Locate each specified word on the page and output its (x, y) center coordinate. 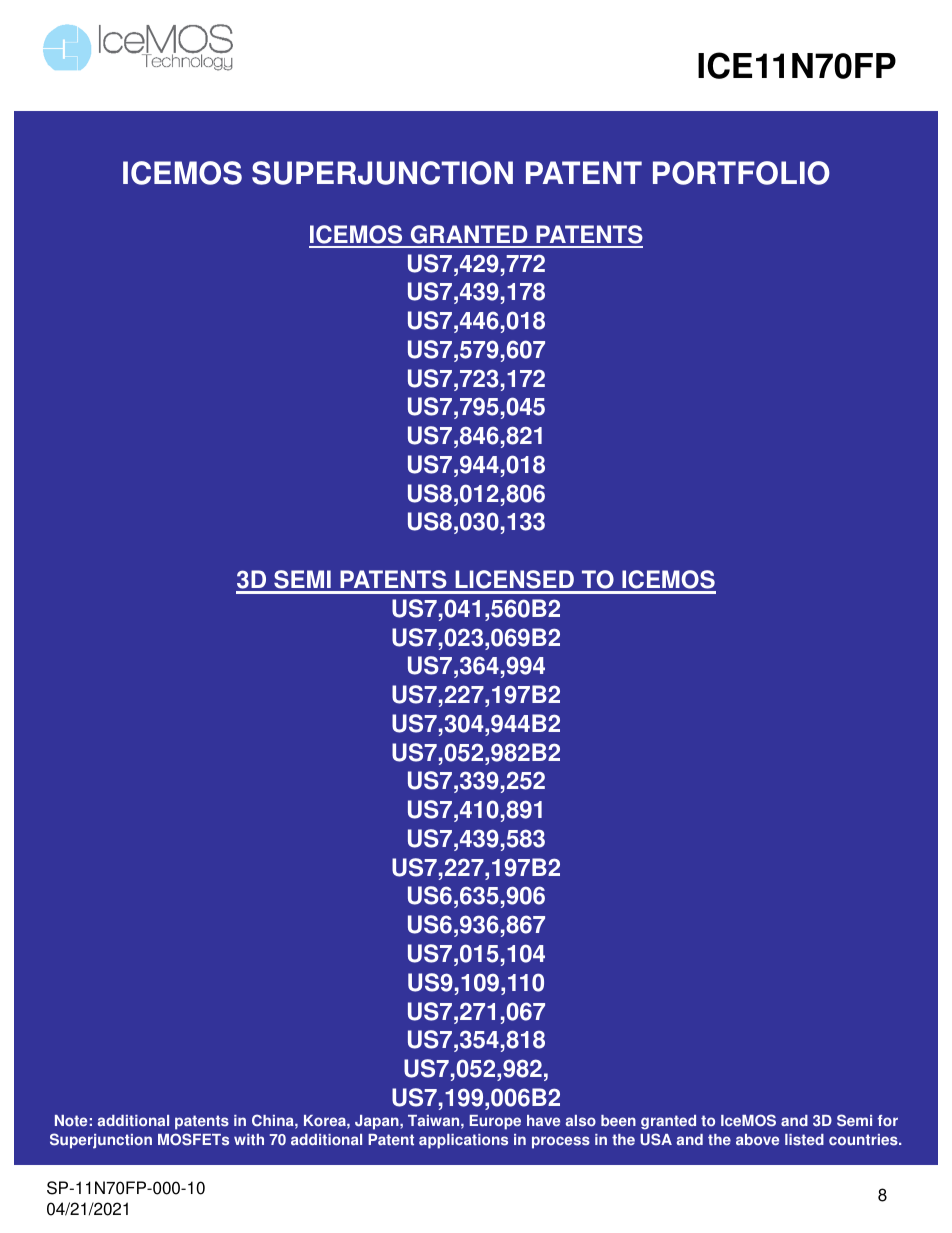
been (618, 1121)
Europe (495, 1122)
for (887, 1121)
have (543, 1121)
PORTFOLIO (741, 173)
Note (71, 1121)
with (249, 1140)
